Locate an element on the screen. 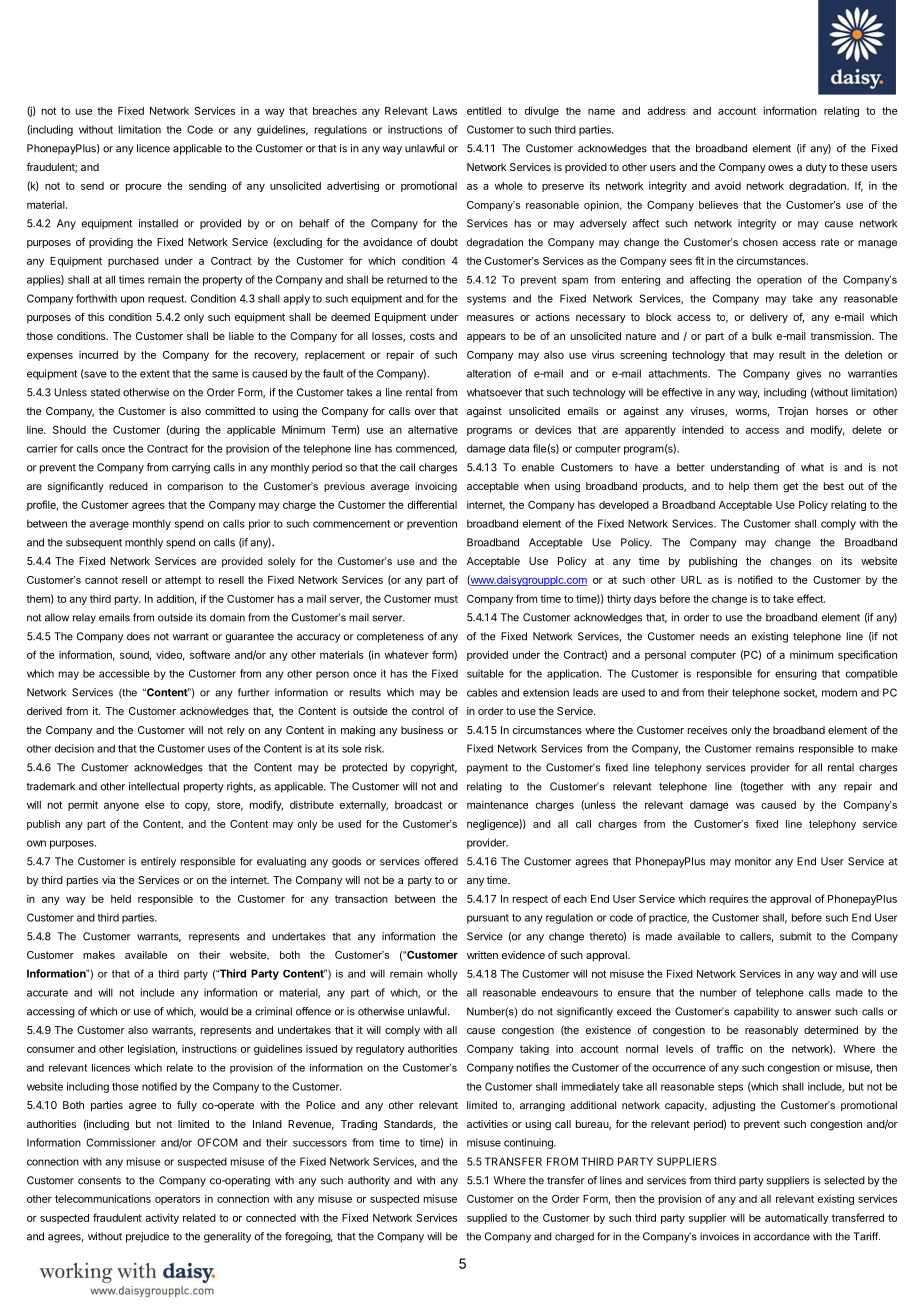 This screenshot has height=1308, width=924. supplied is located at coordinates (487, 1218).
